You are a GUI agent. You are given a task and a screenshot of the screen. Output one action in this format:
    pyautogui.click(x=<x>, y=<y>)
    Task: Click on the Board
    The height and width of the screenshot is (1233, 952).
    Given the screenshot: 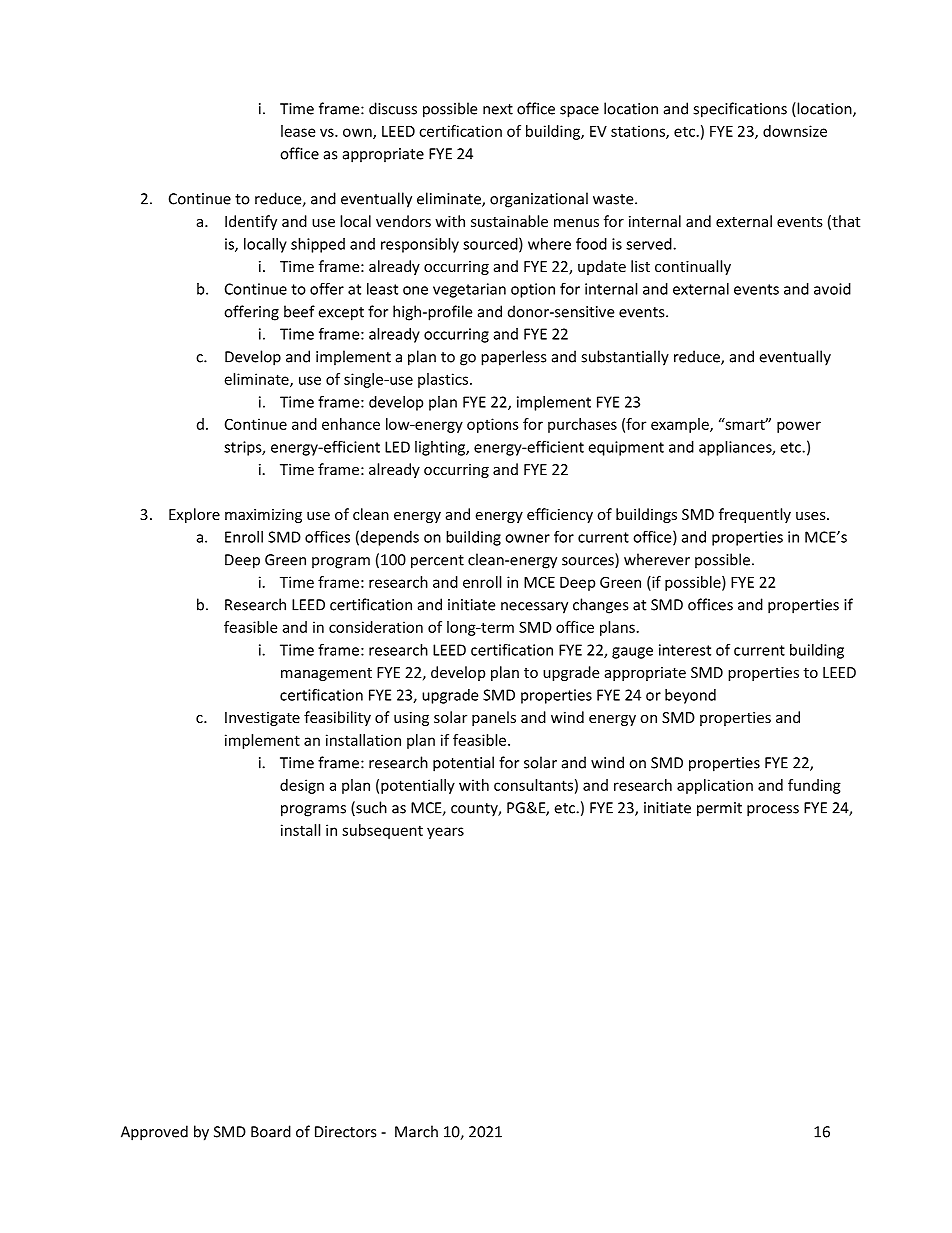 What is the action you would take?
    pyautogui.click(x=271, y=1131)
